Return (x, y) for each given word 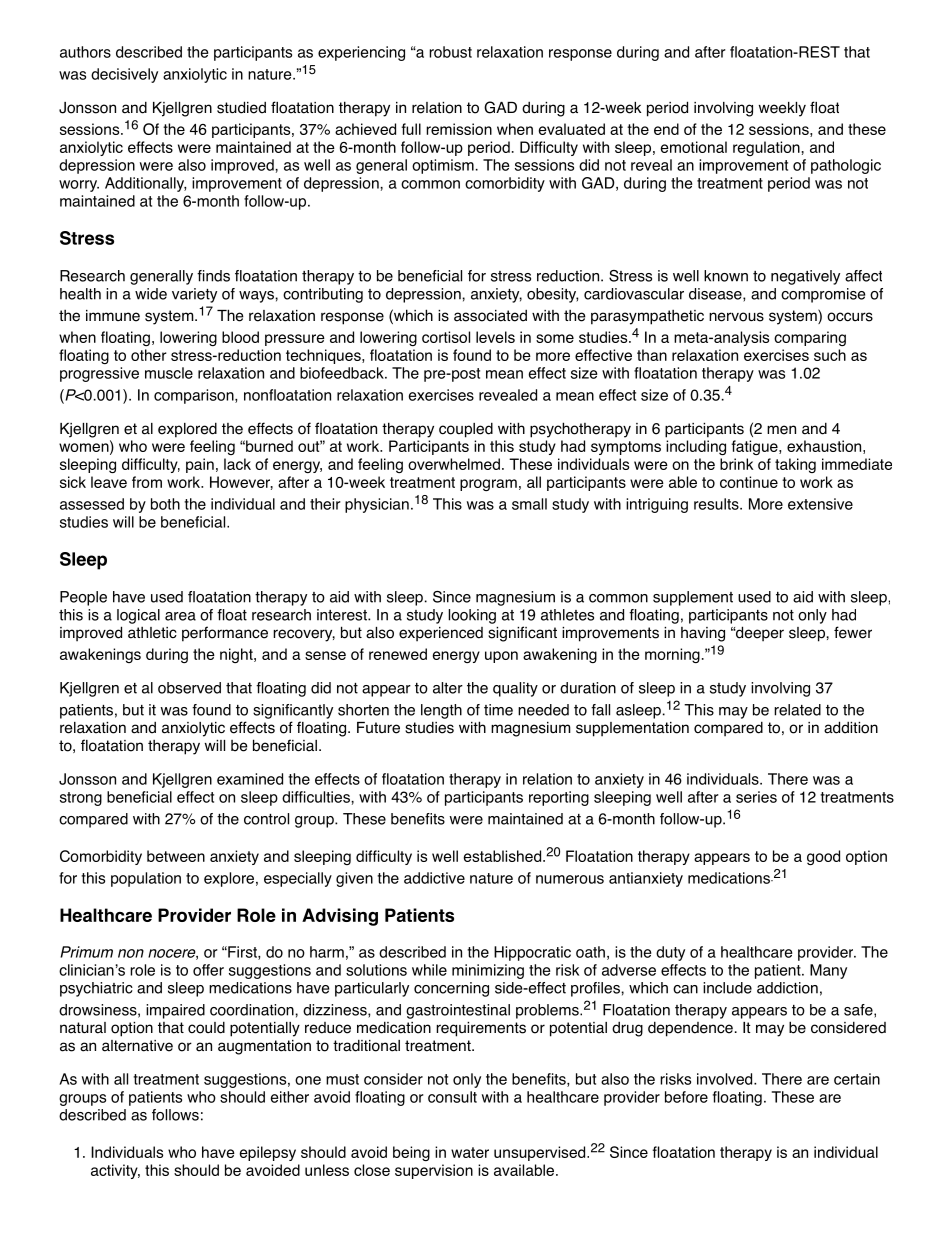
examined (250, 779)
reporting (559, 798)
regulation (766, 148)
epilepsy (268, 1153)
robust (450, 52)
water (470, 1152)
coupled (466, 430)
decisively (124, 75)
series (756, 797)
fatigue (755, 447)
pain (200, 465)
